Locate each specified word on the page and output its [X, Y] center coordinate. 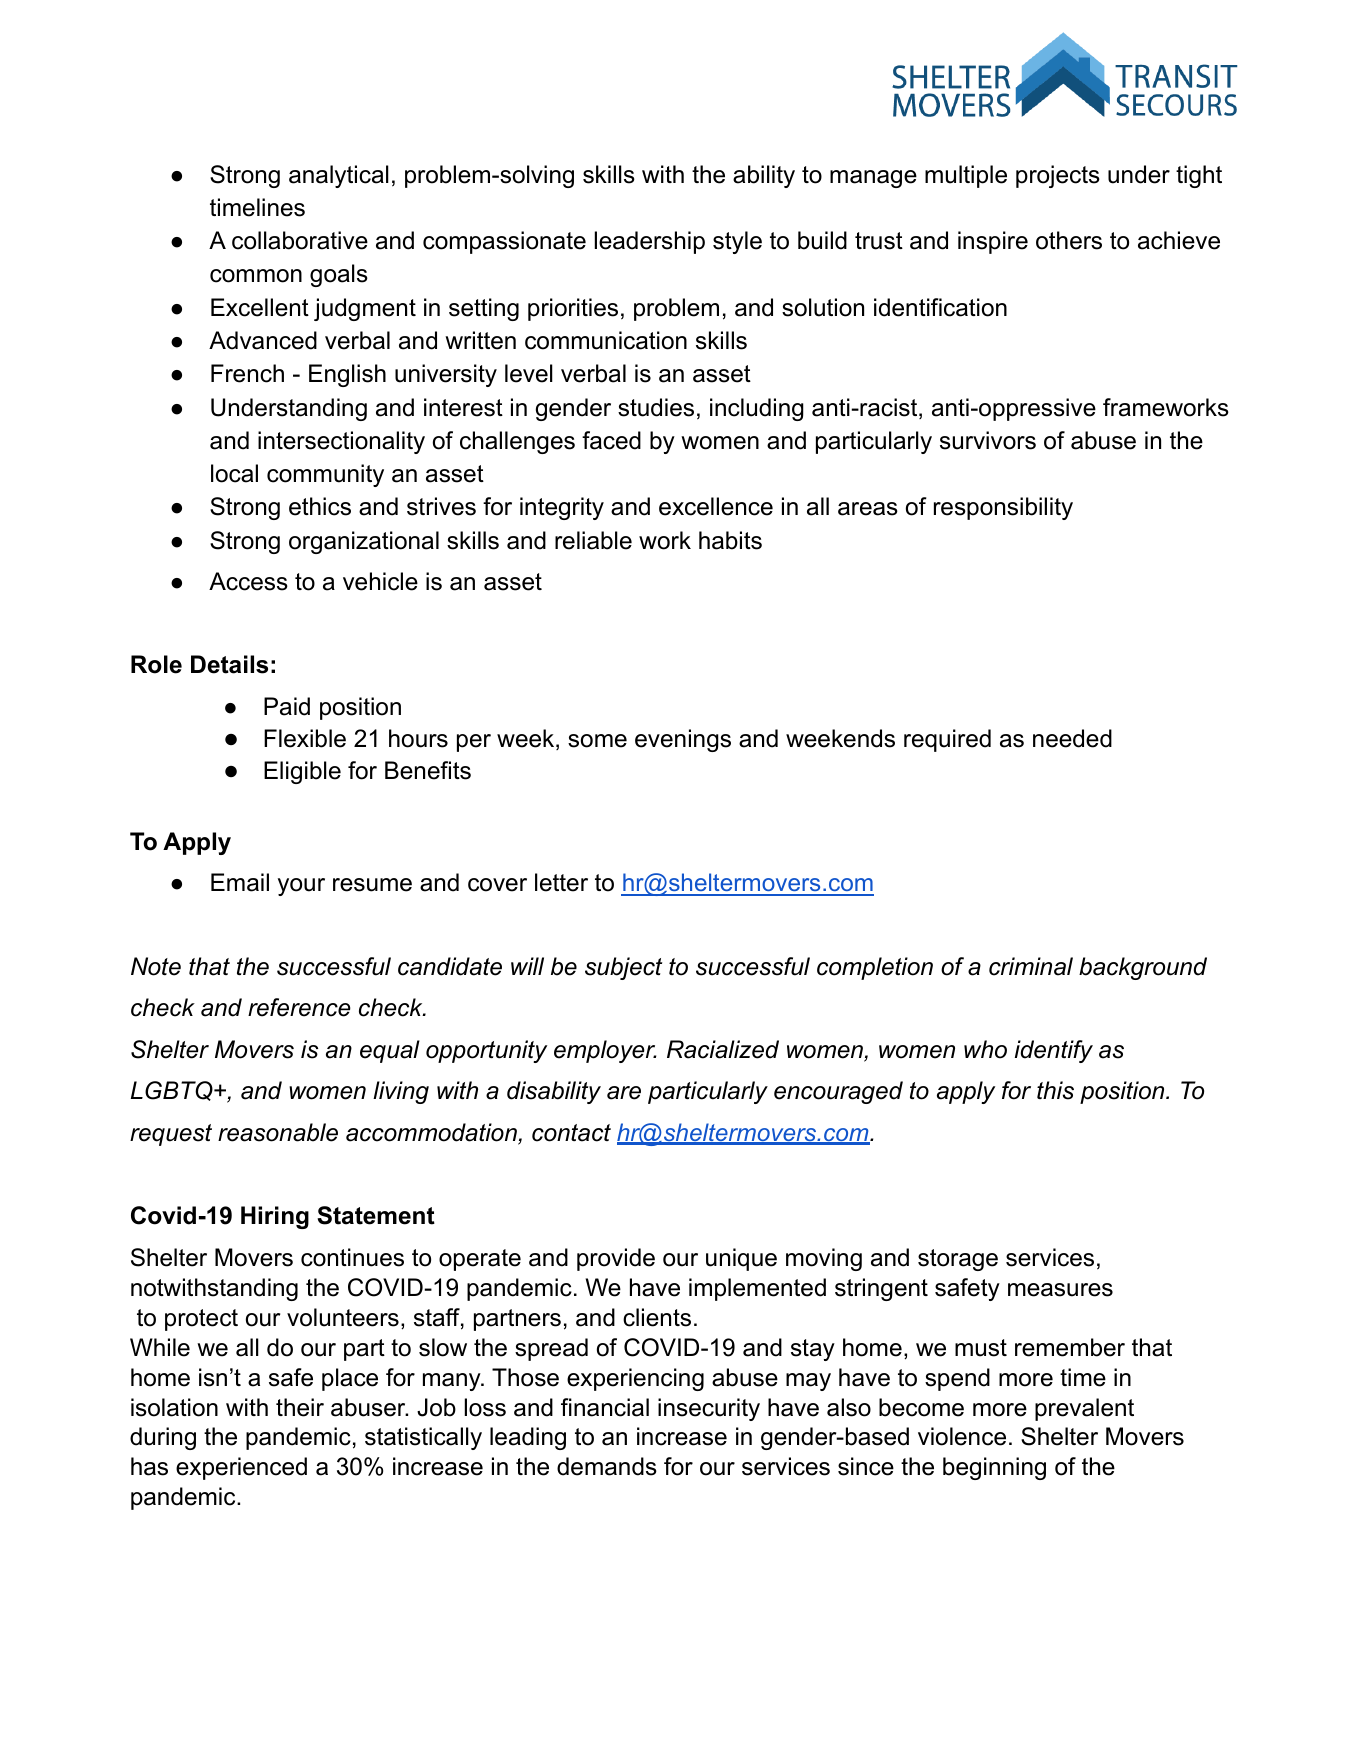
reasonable [278, 1132]
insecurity [709, 1409]
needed [1072, 738]
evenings [683, 740]
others [1069, 240]
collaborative [300, 240]
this [1055, 1090]
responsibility [1003, 508]
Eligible [302, 772]
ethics [320, 506]
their [300, 1407]
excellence [716, 506]
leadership [650, 242]
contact [571, 1133]
